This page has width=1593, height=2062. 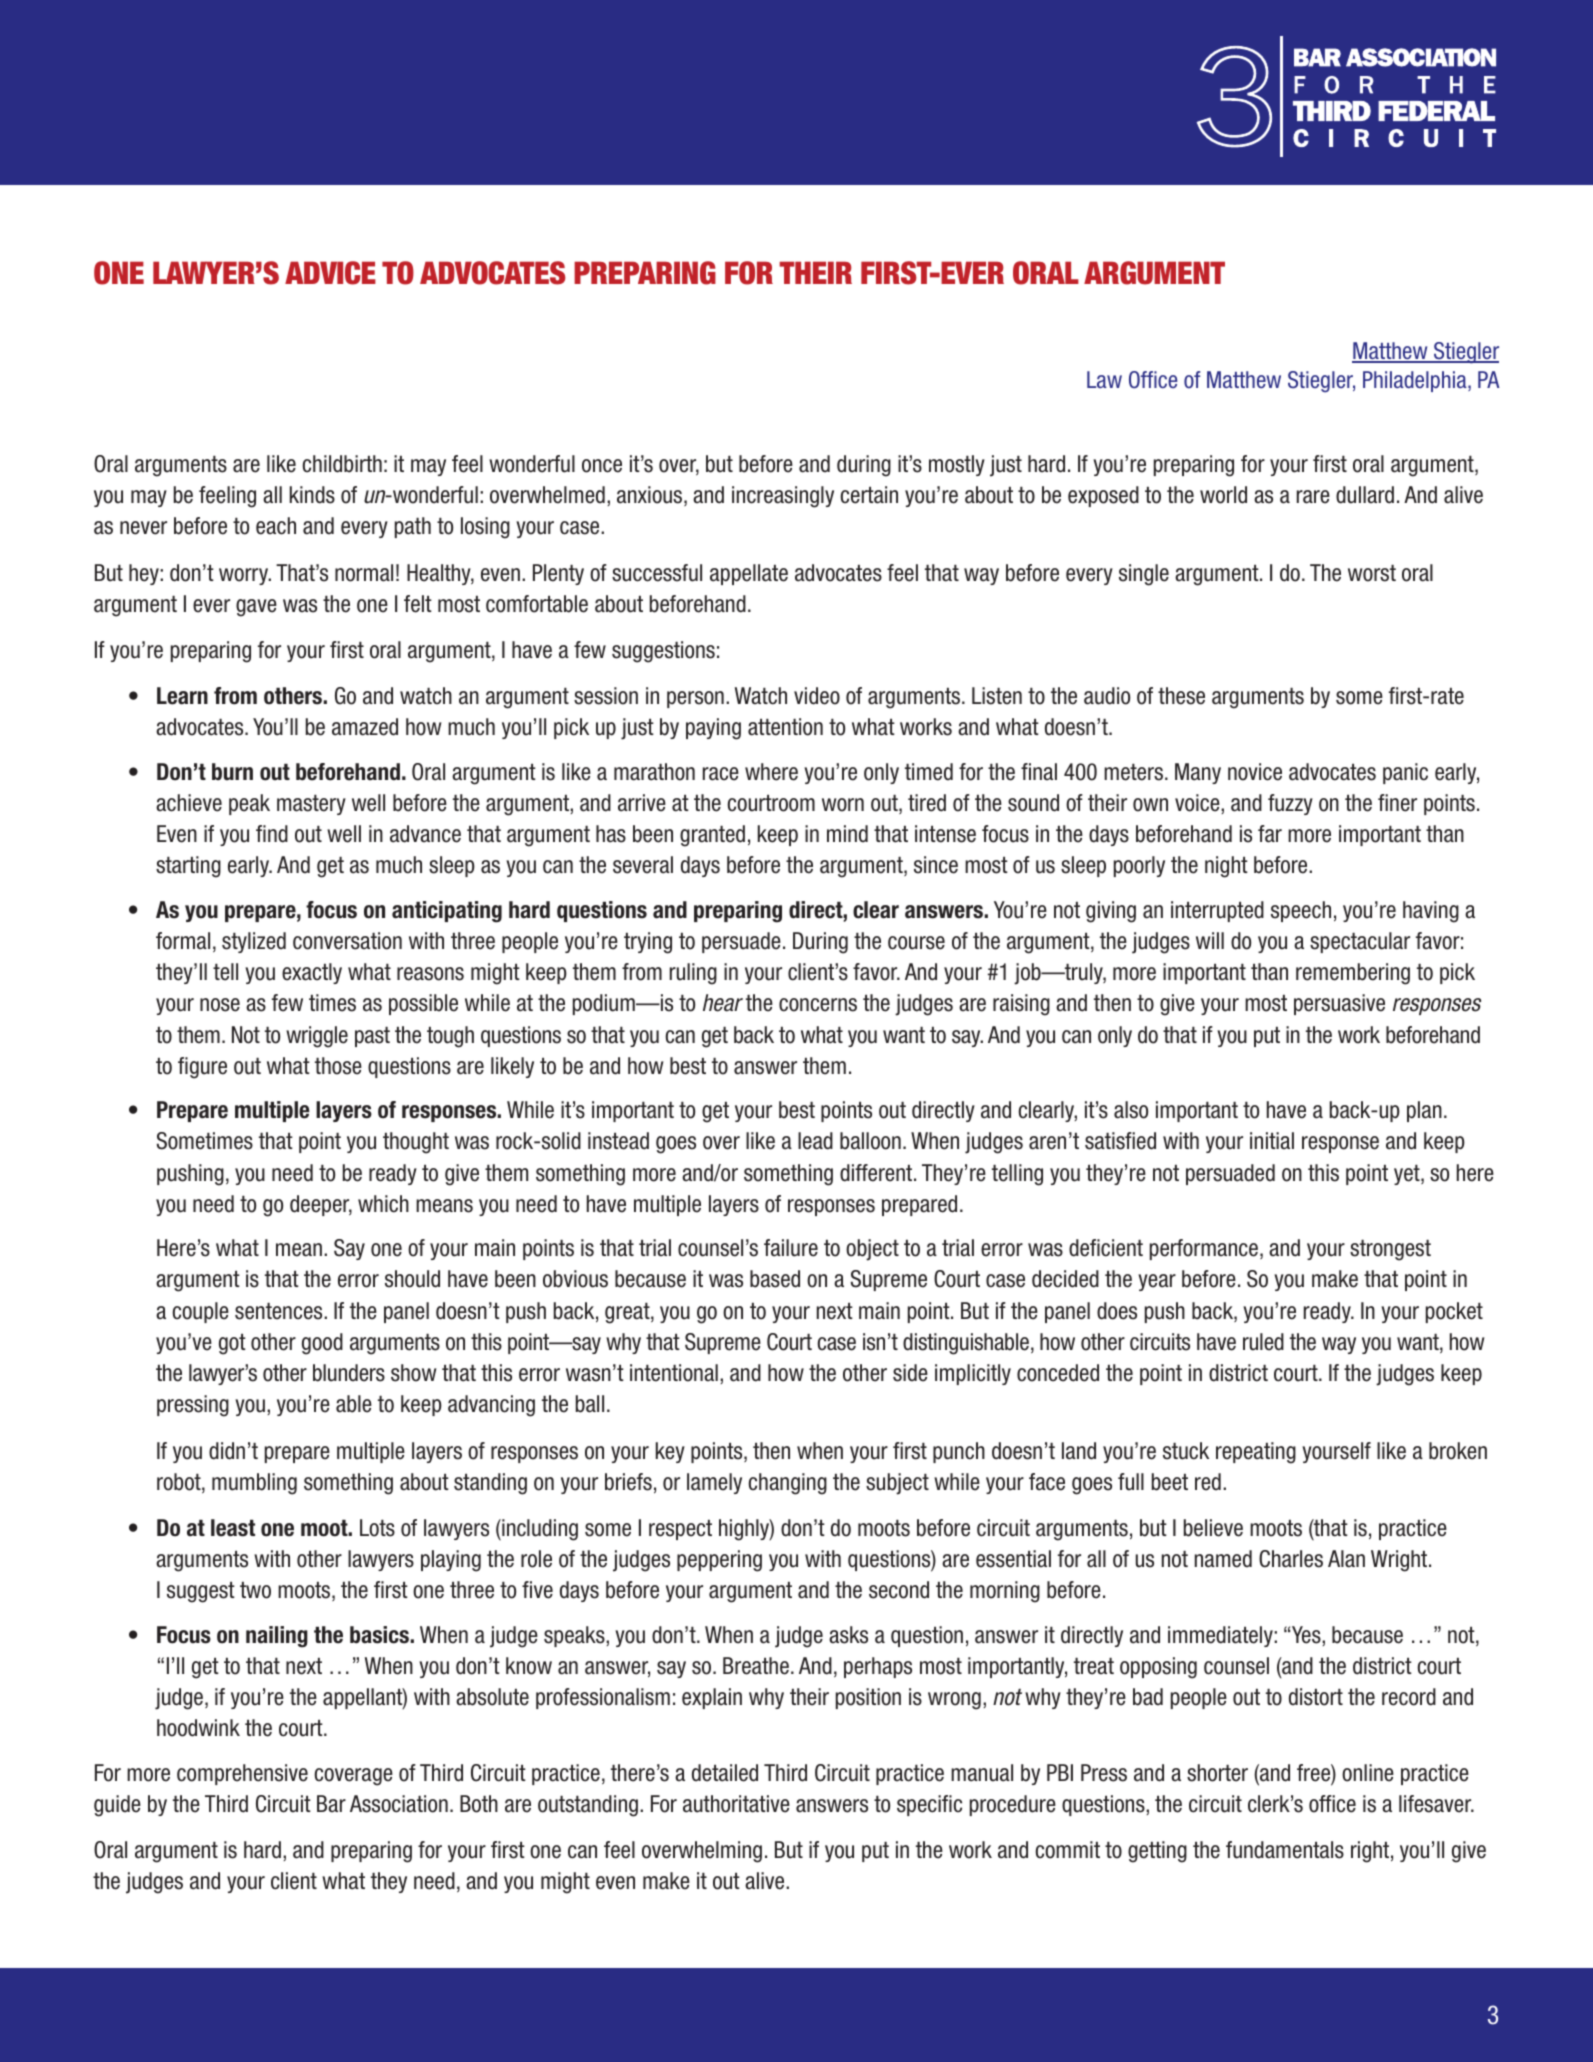 I want to click on Learn, so click(x=182, y=696).
